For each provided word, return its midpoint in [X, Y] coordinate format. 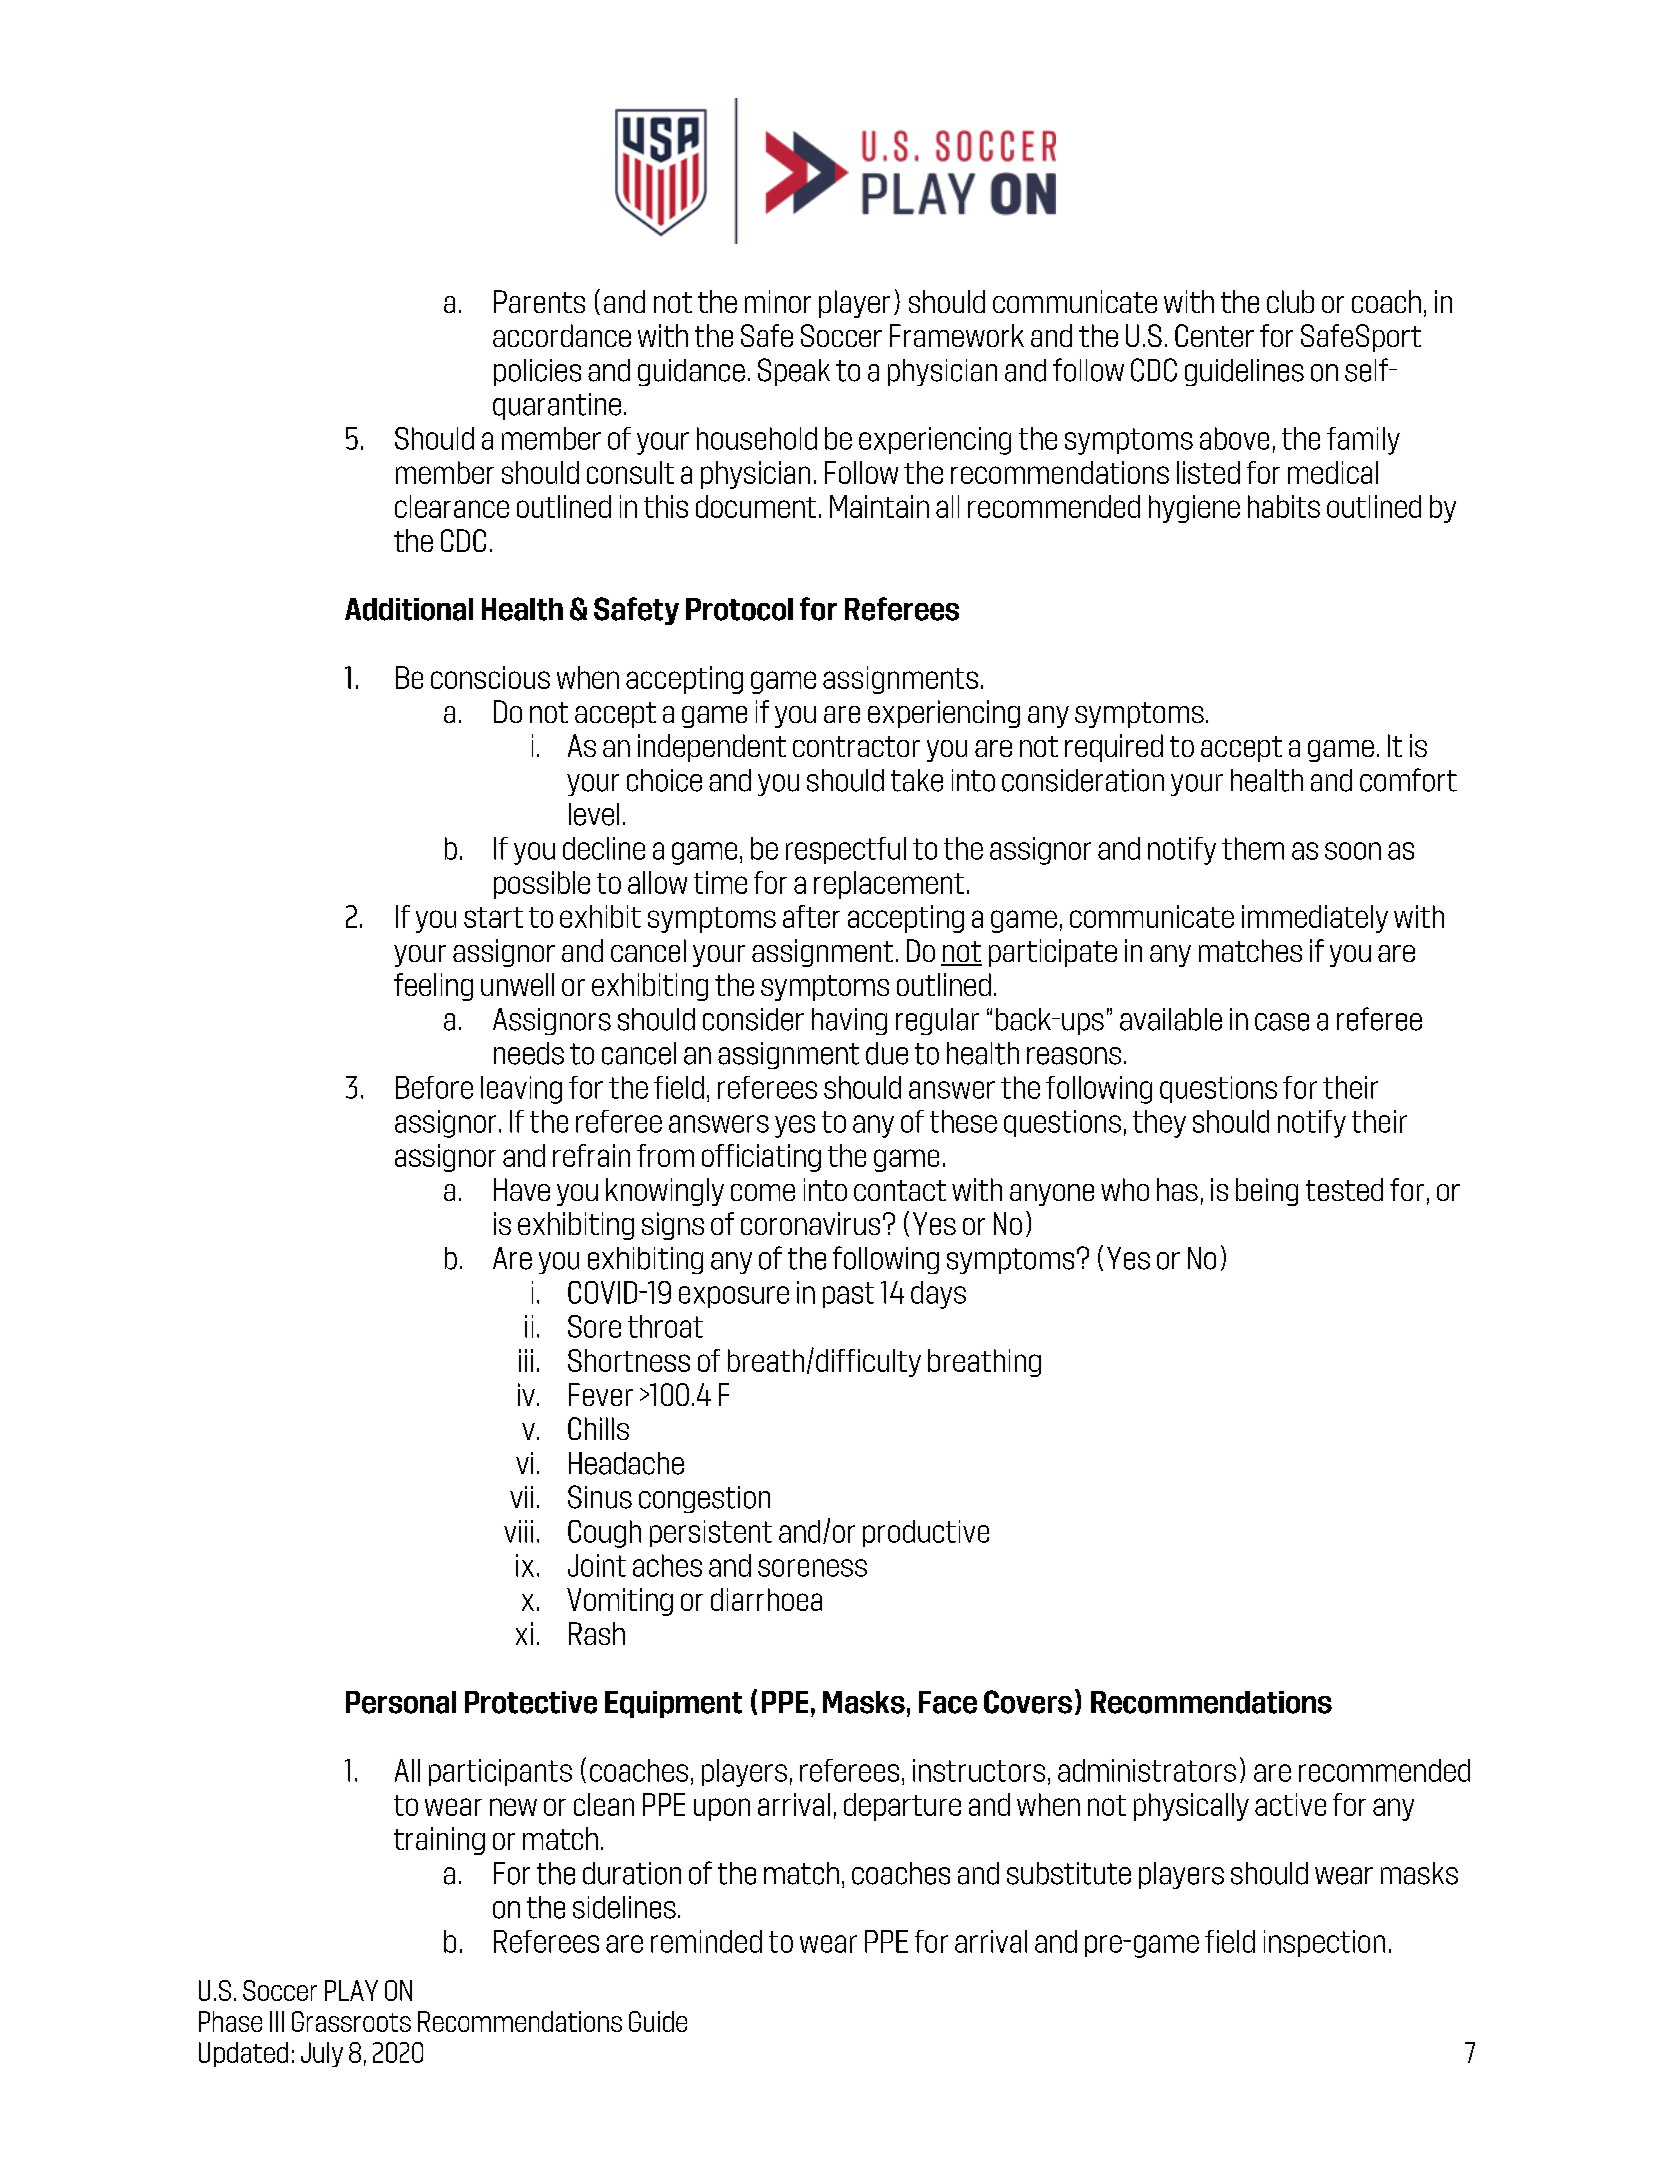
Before [434, 1087]
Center [1214, 335]
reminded [706, 1941]
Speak [794, 372]
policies [537, 372]
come [763, 1192]
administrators [1147, 1770]
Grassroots [351, 2021]
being [1267, 1192]
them [1253, 848]
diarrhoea [766, 1599]
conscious [490, 677]
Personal [401, 1702]
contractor [856, 746]
